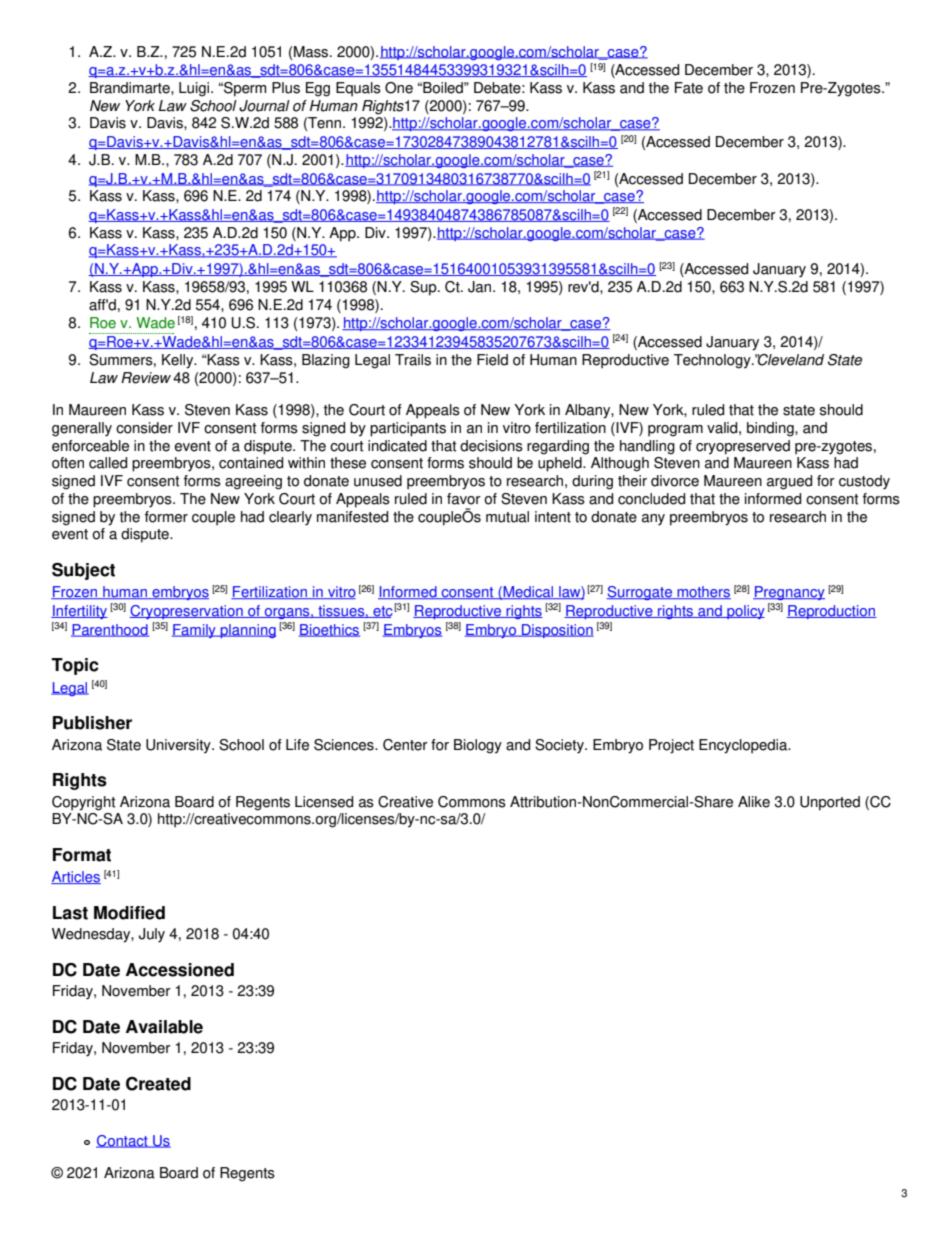 Image resolution: width=952 pixels, height=1233 pixels. I want to click on Fate, so click(689, 88).
